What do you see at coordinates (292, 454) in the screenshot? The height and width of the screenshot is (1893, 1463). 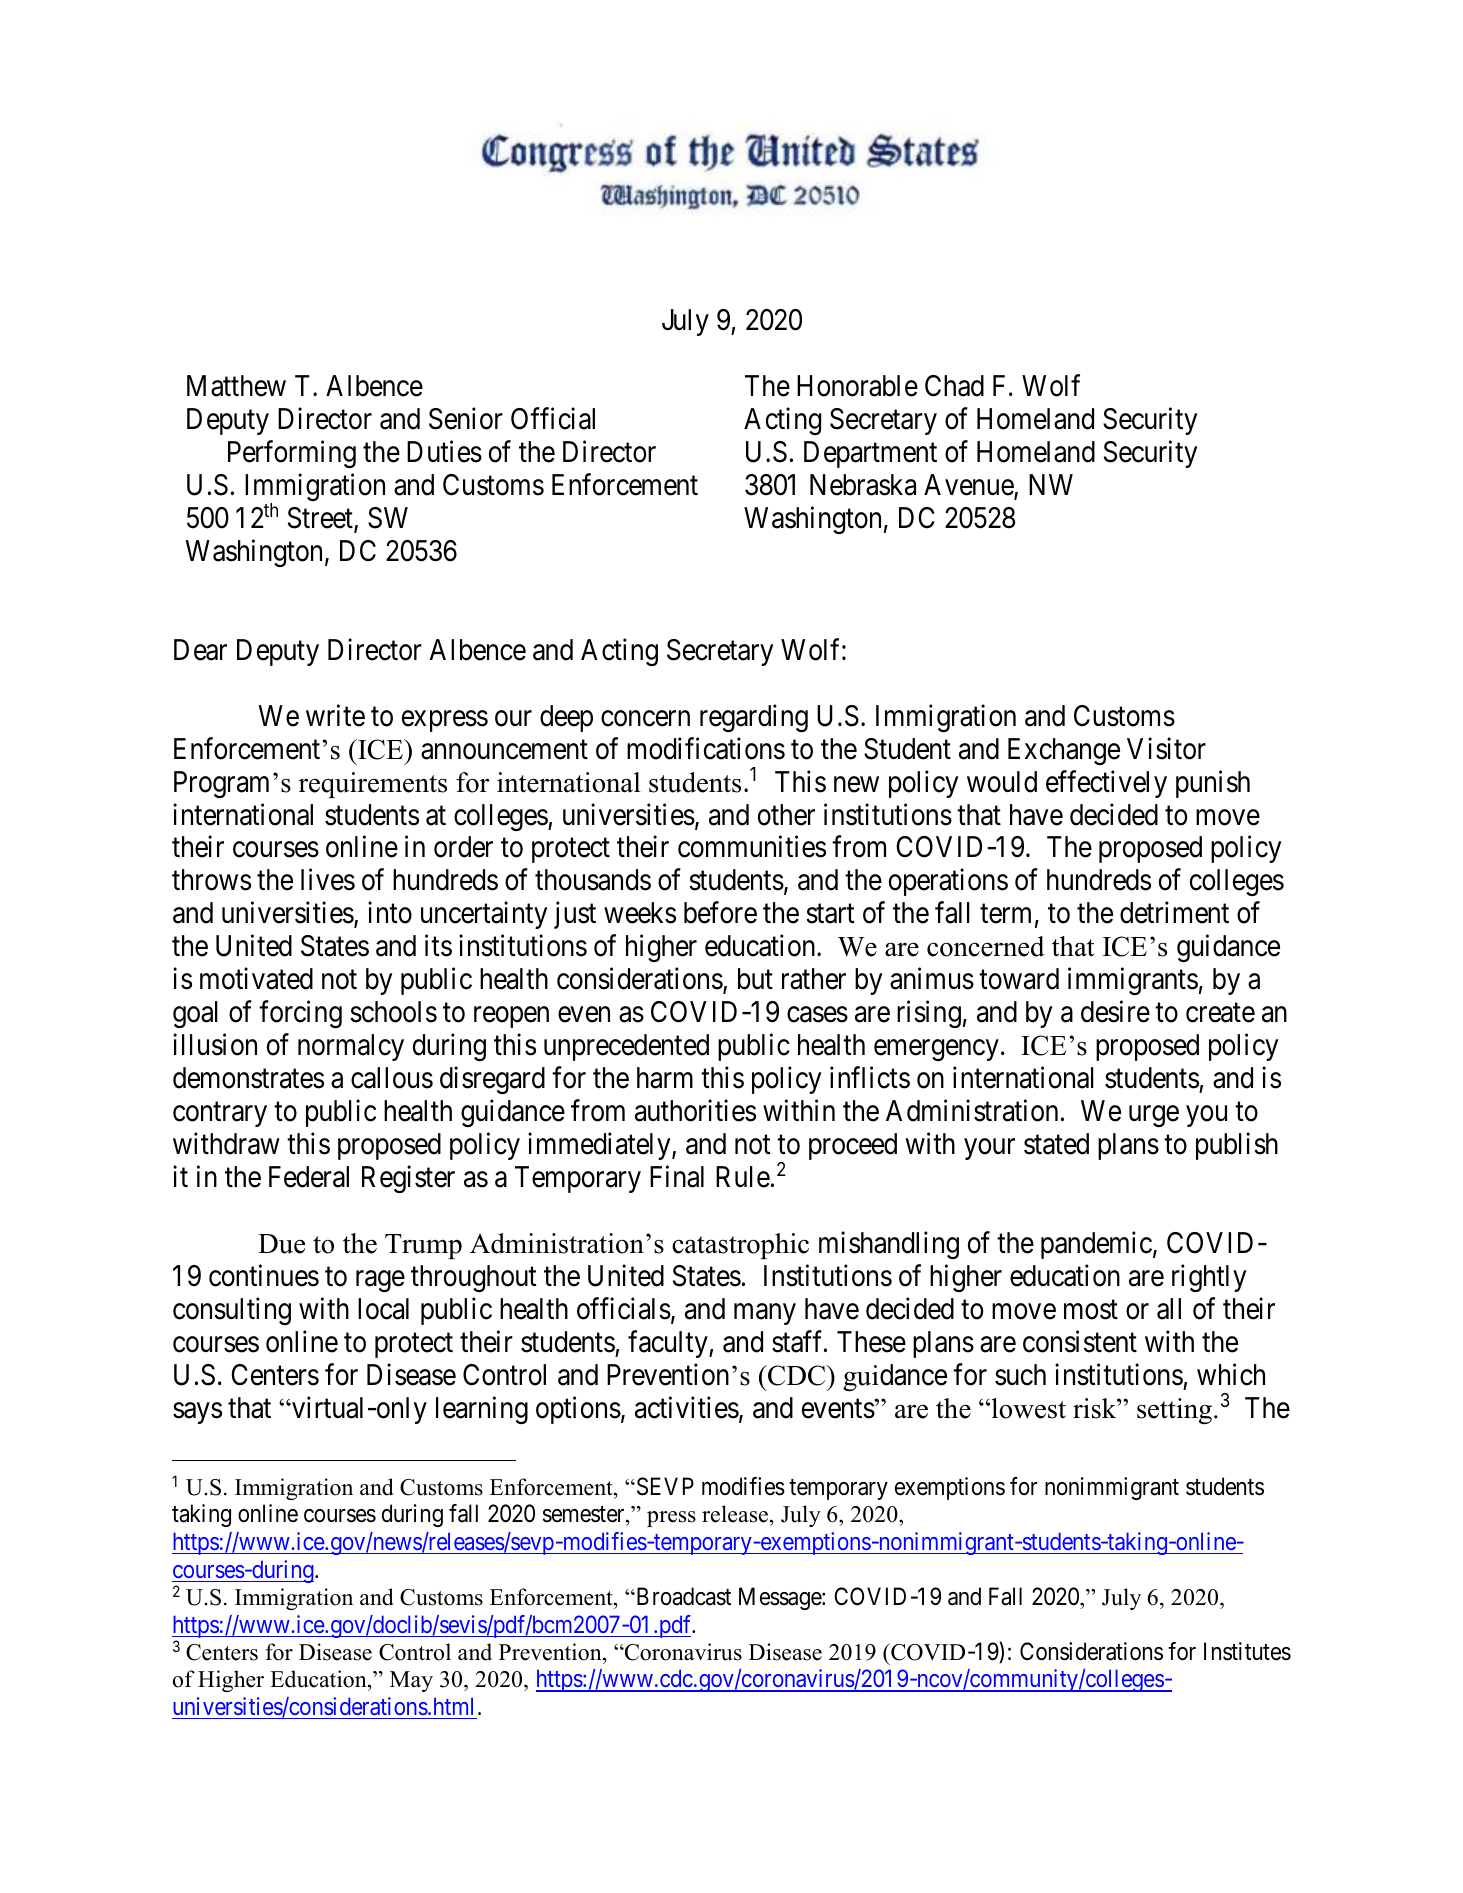 I see `Performing` at bounding box center [292, 454].
